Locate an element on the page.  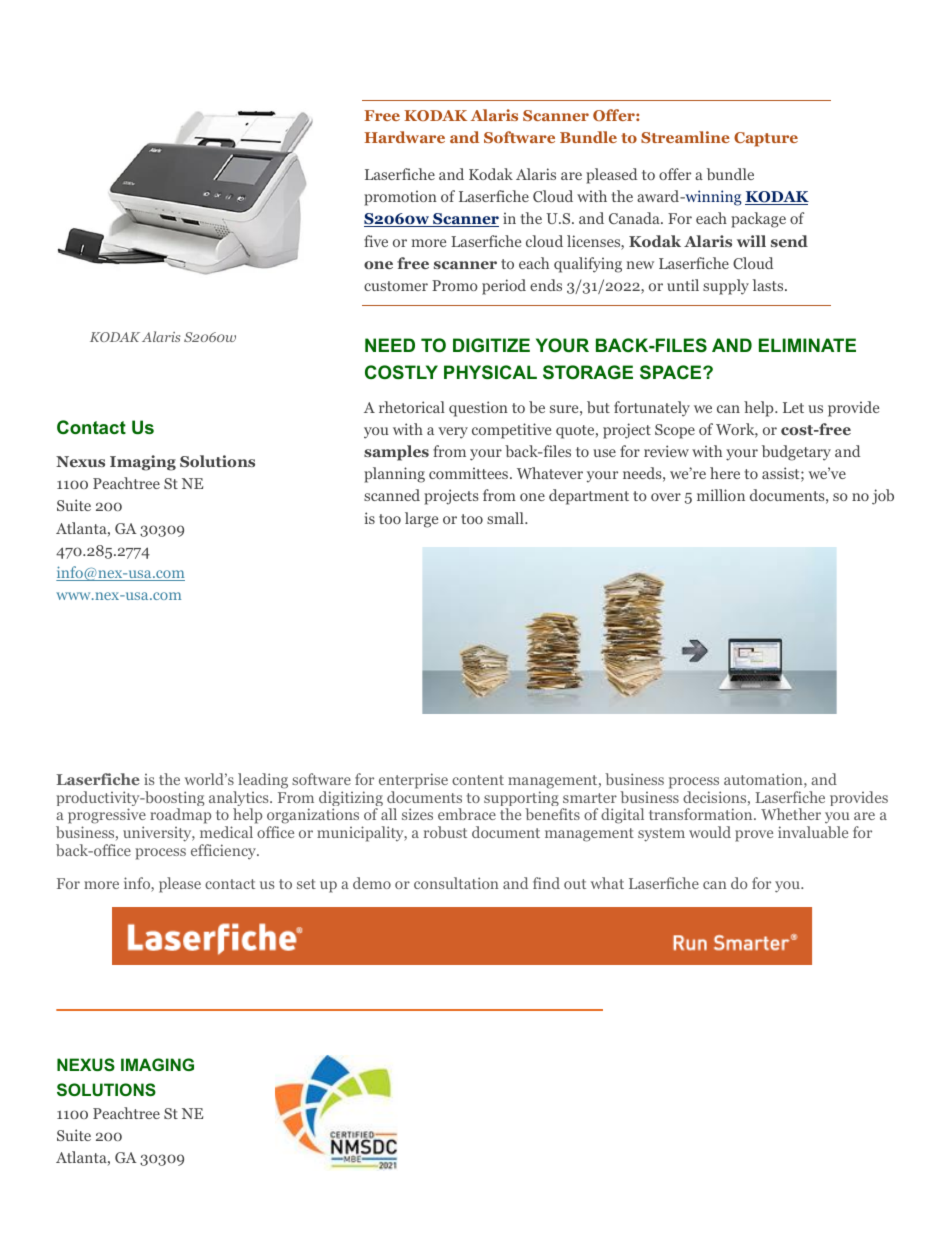
Hardware is located at coordinates (404, 137).
